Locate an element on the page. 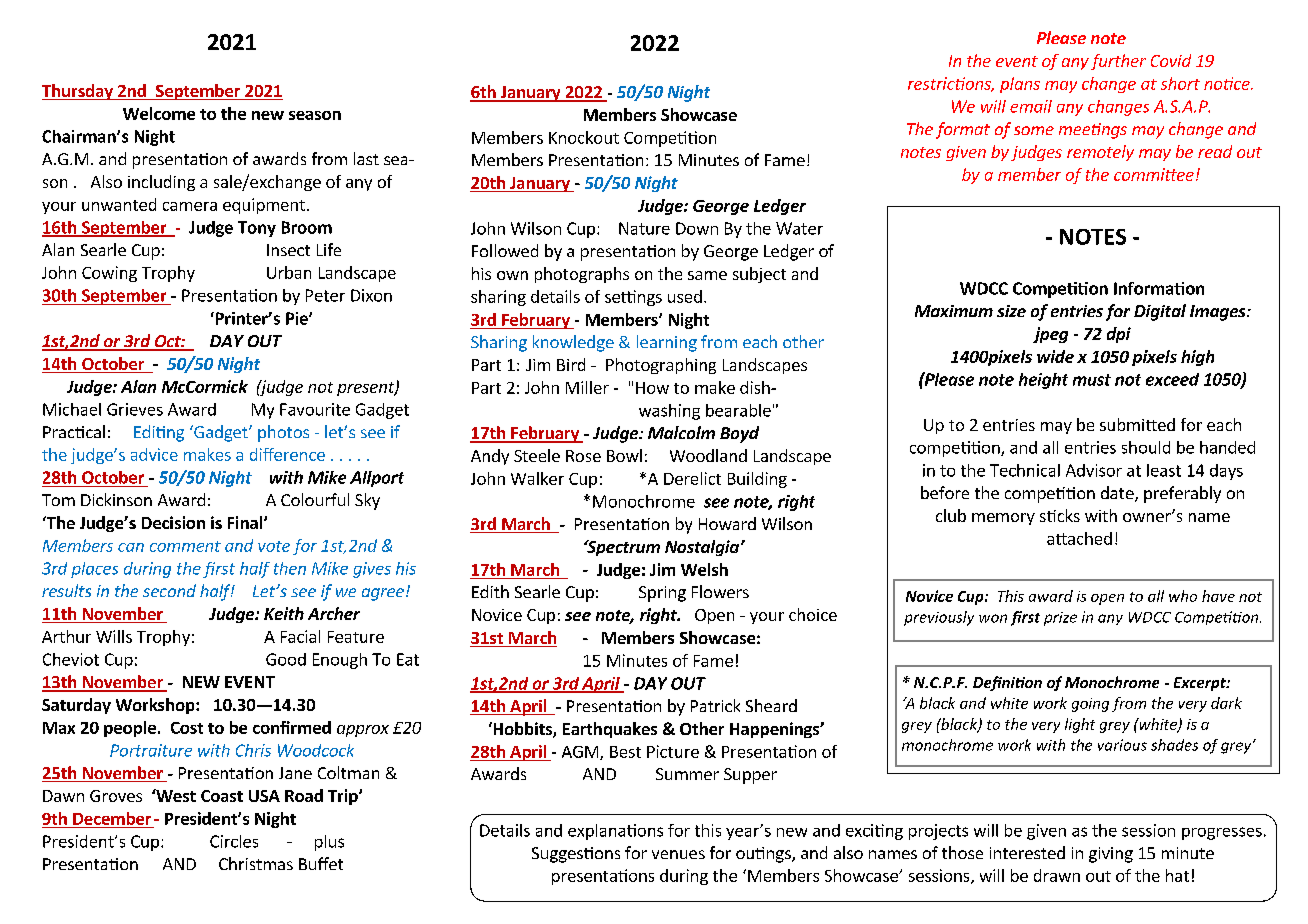 The width and height of the image is (1308, 924). venues is located at coordinates (678, 854).
